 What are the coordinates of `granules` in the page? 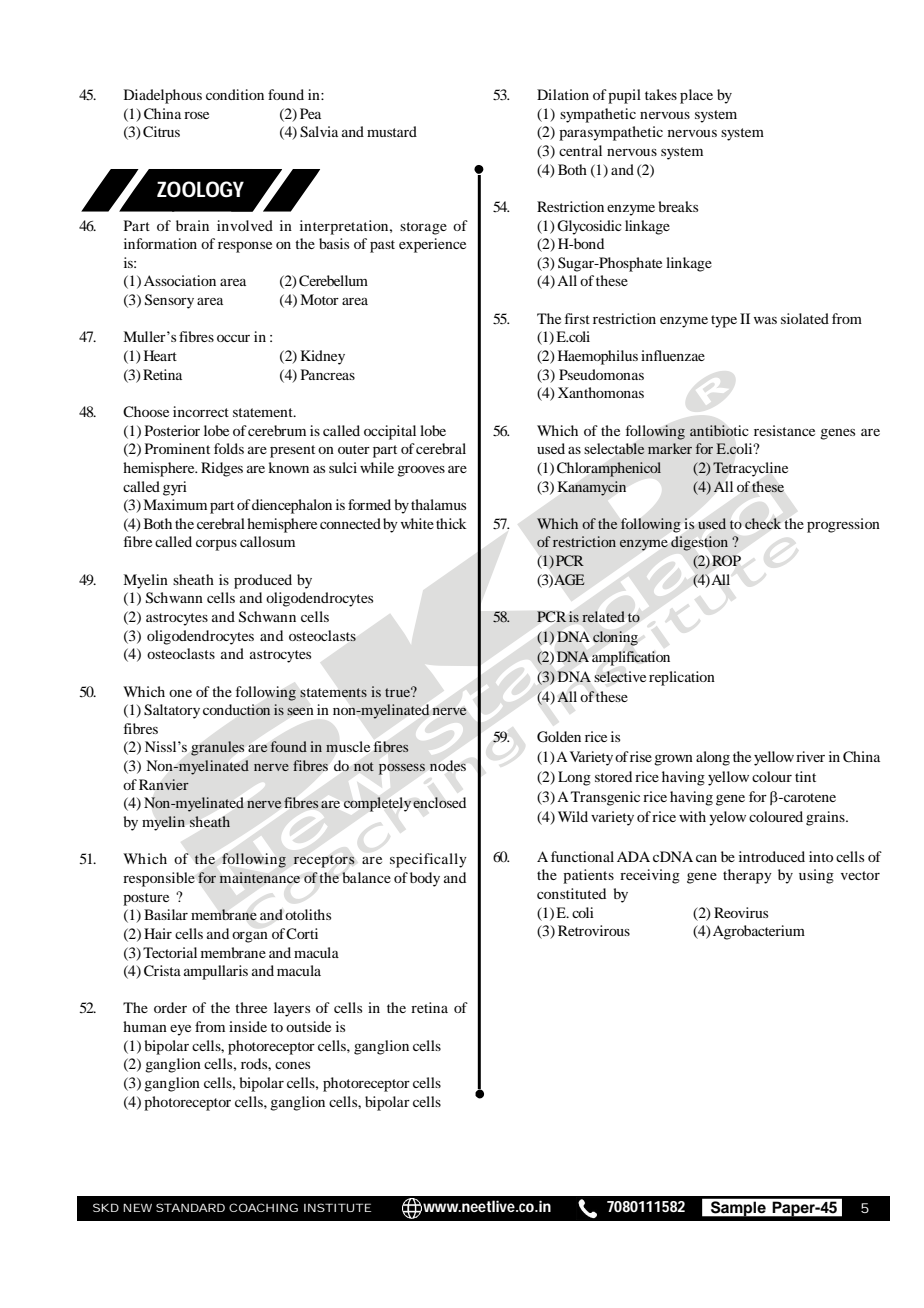 It's located at (217, 748).
